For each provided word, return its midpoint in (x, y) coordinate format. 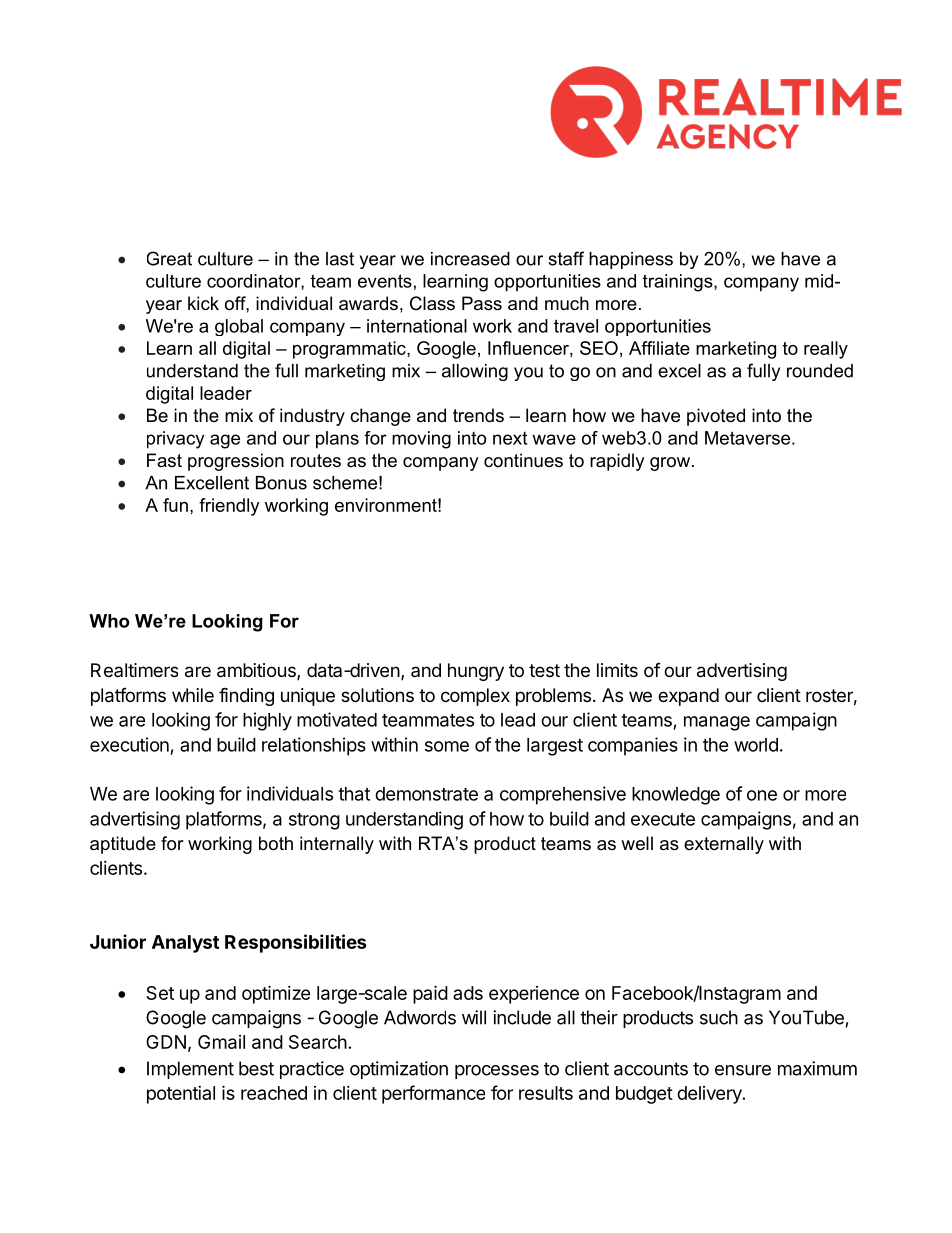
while (193, 695)
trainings (679, 283)
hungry (476, 672)
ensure (743, 1070)
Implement (190, 1070)
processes (497, 1072)
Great (169, 258)
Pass (482, 303)
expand (688, 697)
